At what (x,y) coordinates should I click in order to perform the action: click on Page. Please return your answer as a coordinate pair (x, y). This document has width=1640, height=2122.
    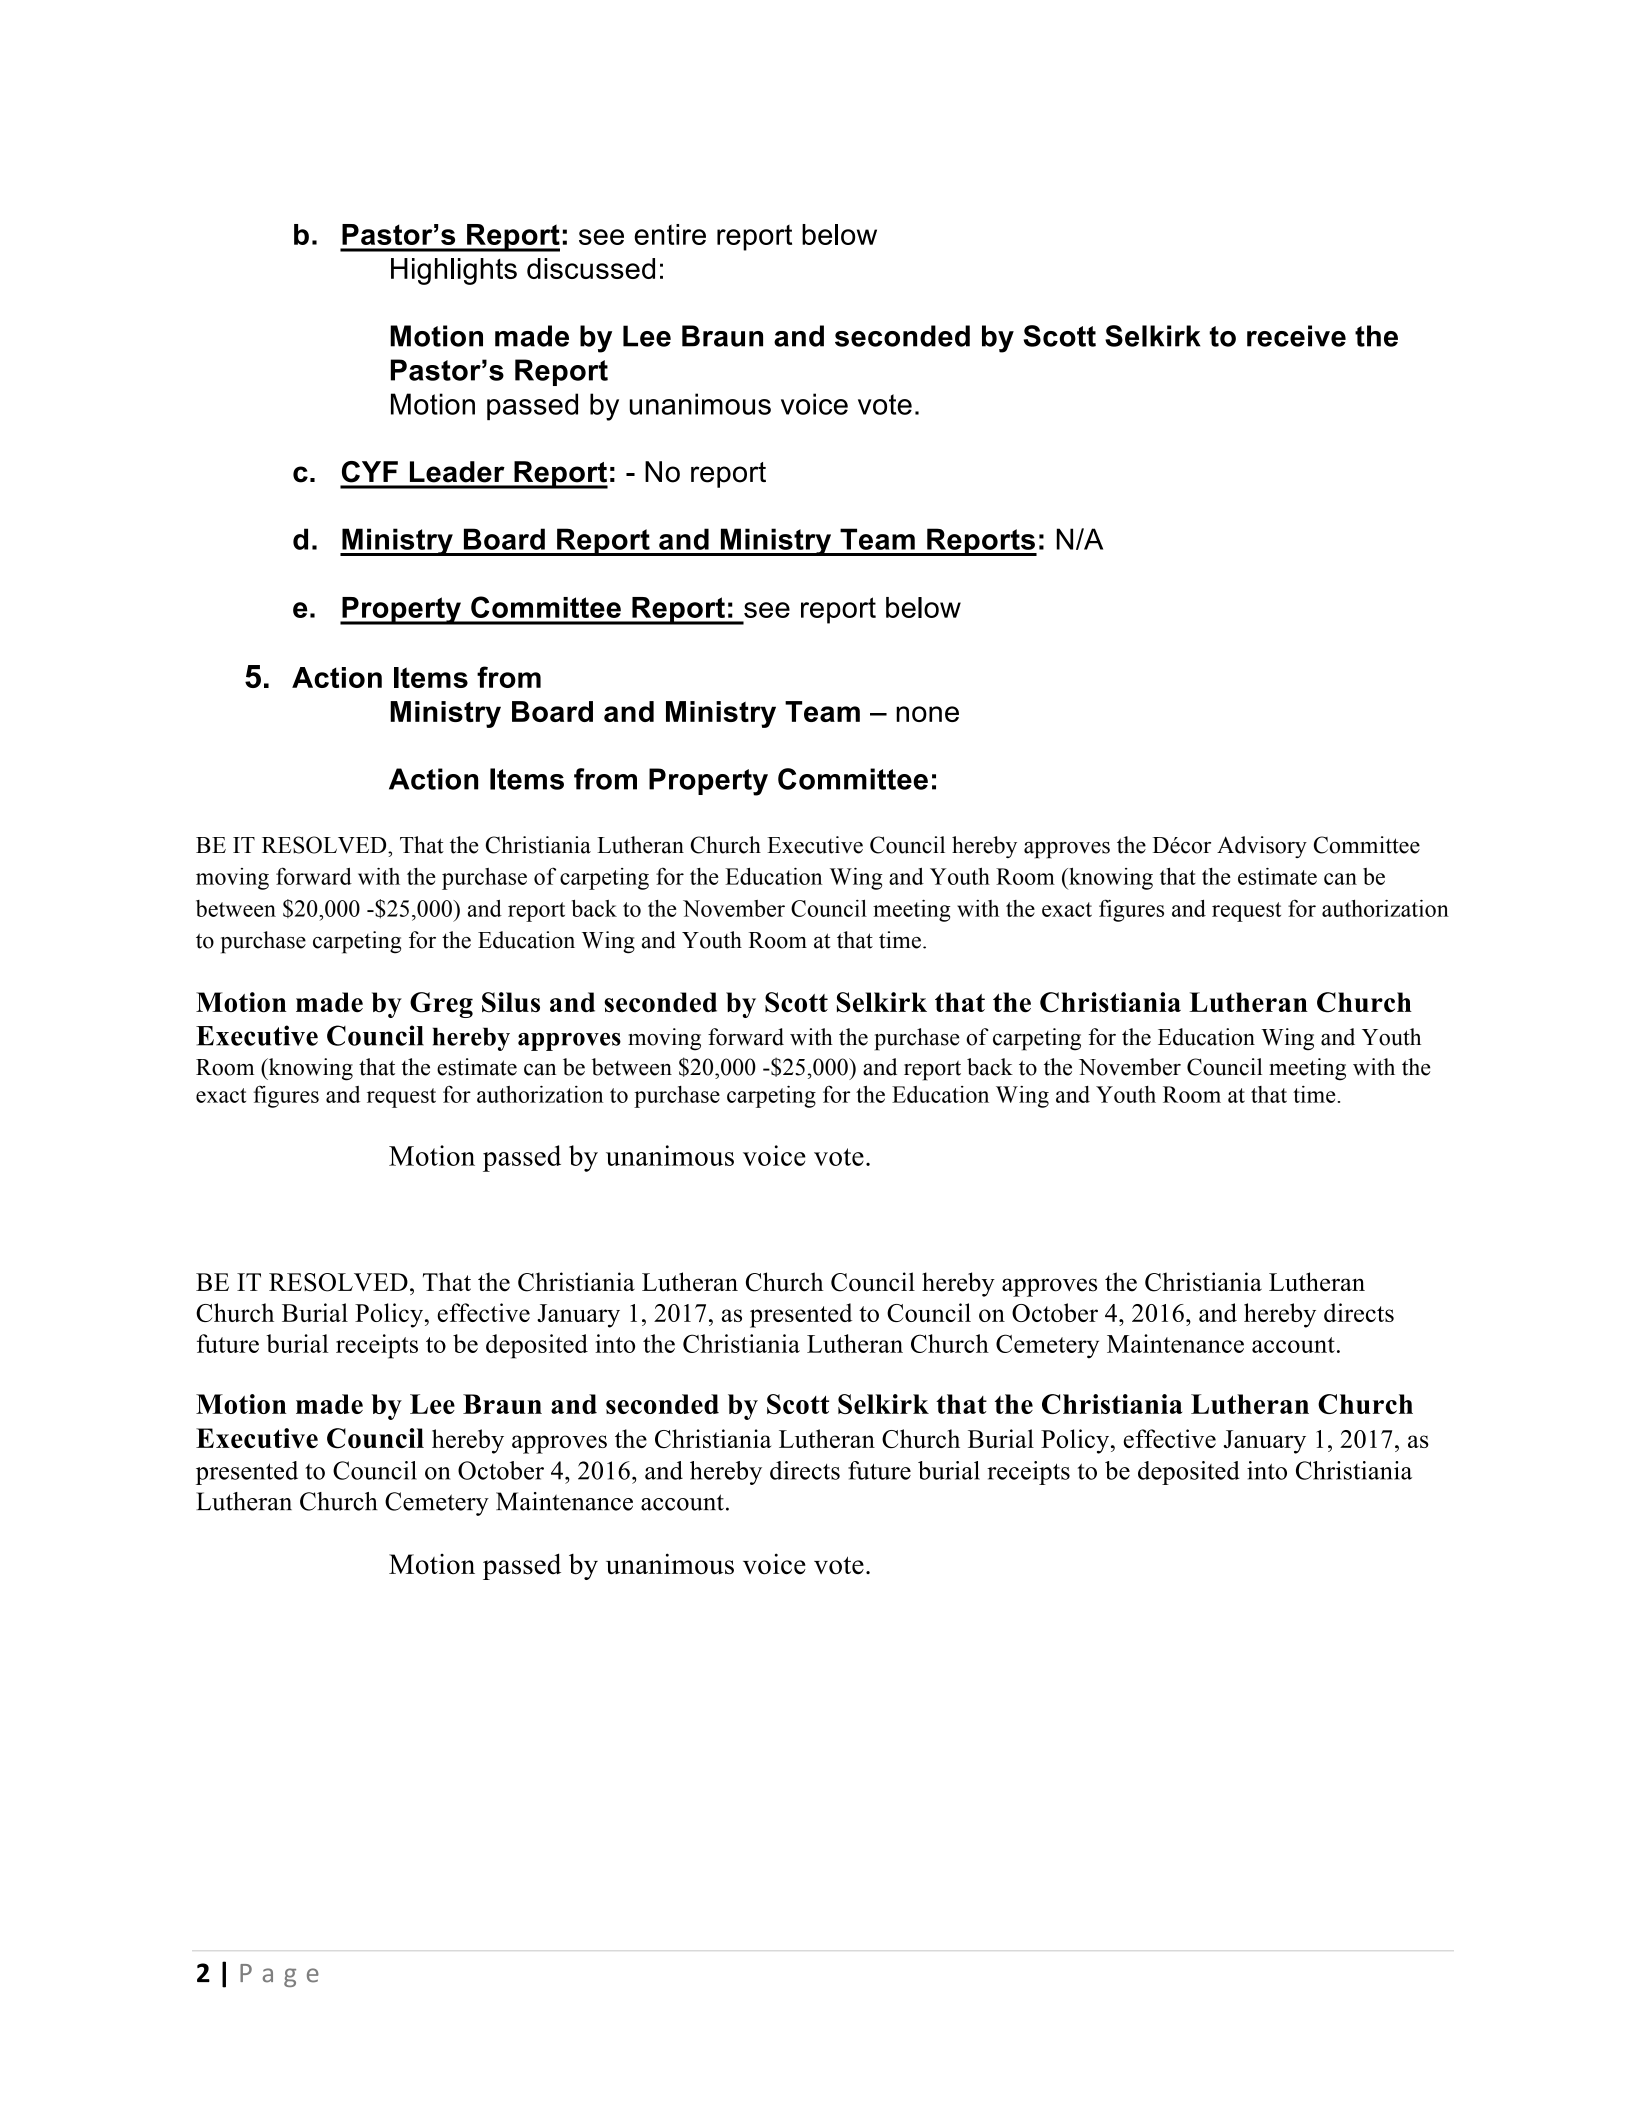
    Looking at the image, I should click on (279, 1975).
